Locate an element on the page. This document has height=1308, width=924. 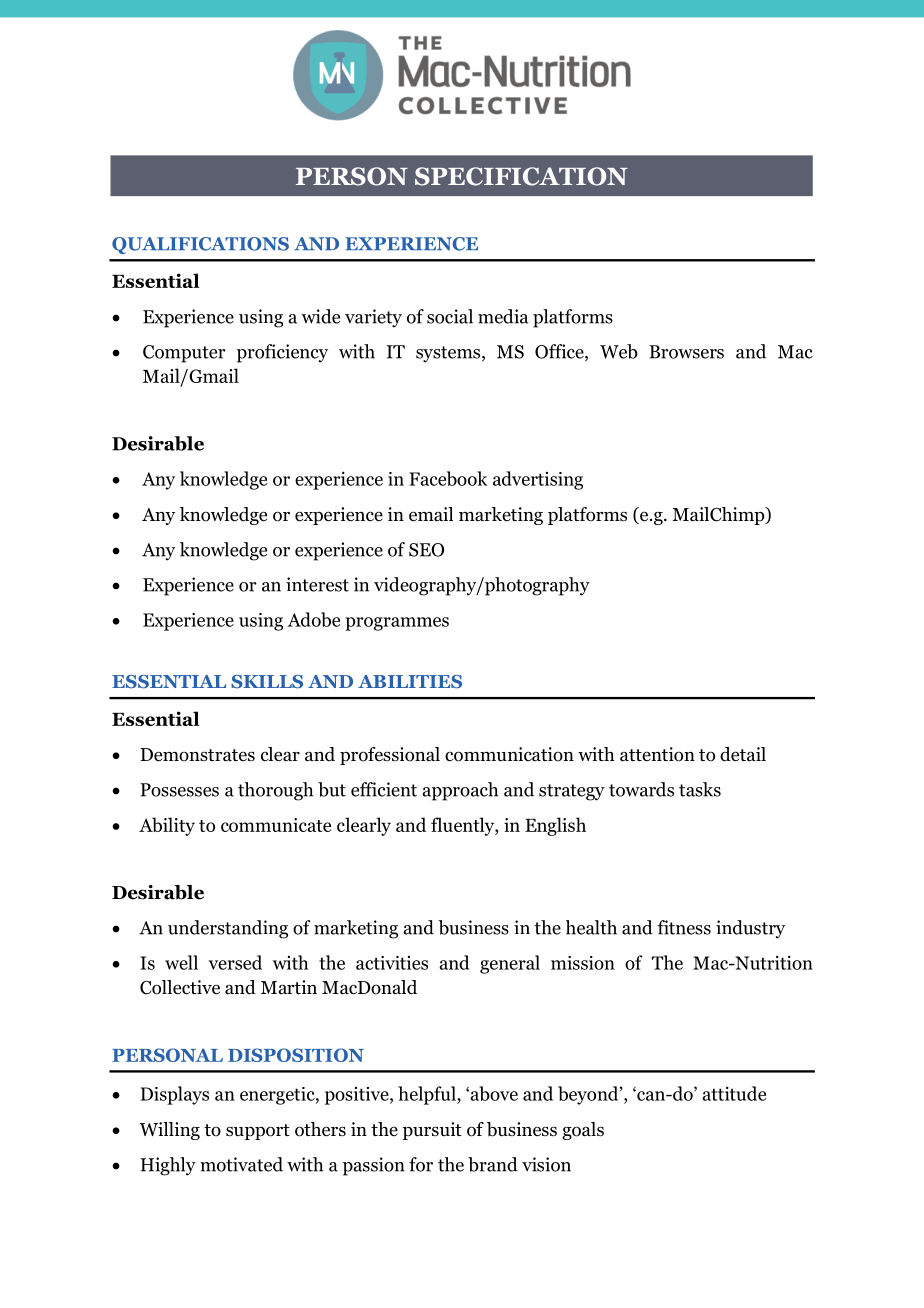
Facebook is located at coordinates (448, 478).
